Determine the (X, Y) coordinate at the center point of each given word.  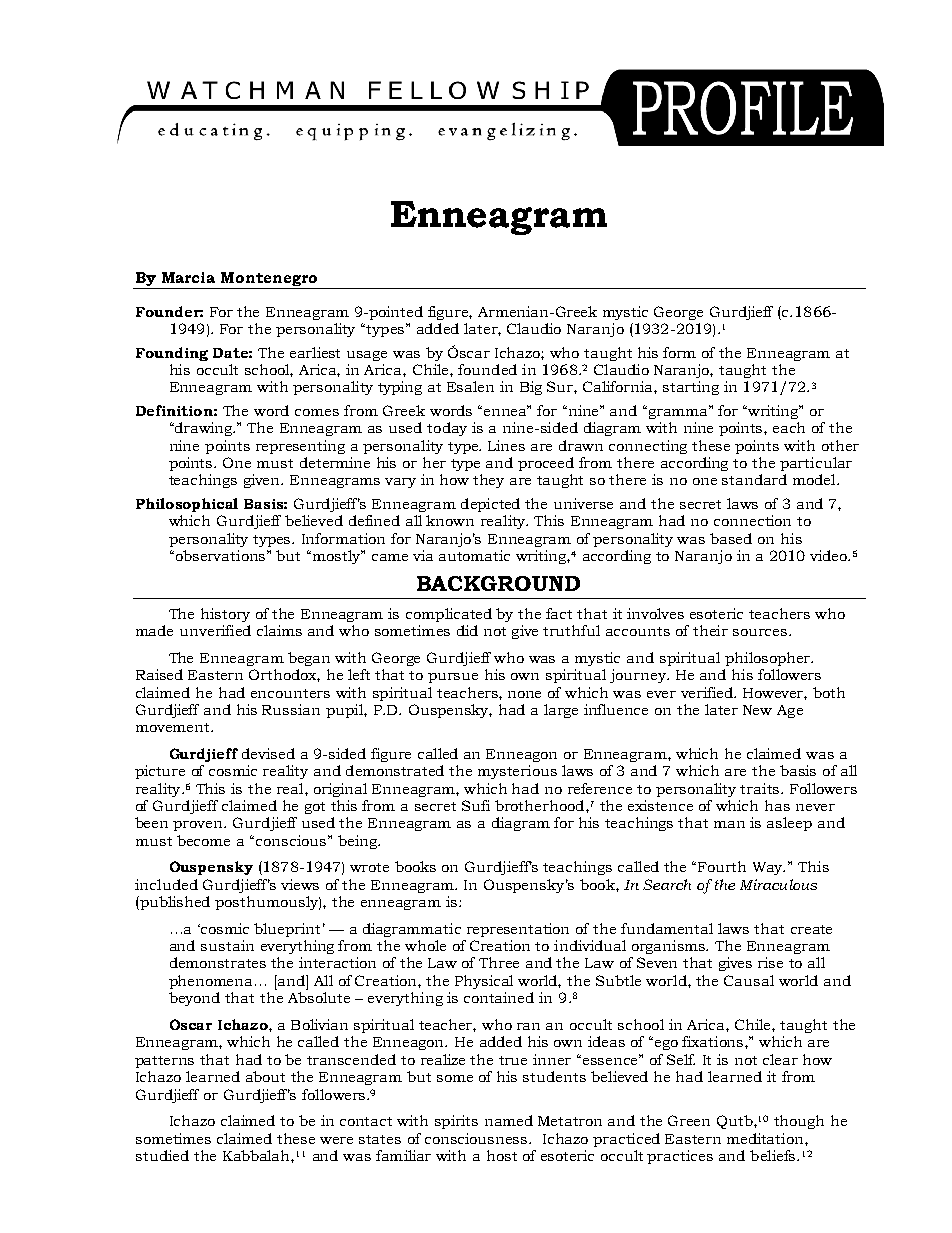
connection (752, 520)
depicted (490, 505)
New (757, 710)
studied (162, 1155)
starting (691, 388)
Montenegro (269, 280)
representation (518, 930)
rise (770, 962)
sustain (227, 945)
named (509, 1120)
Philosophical (187, 505)
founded (487, 369)
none (524, 694)
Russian (291, 709)
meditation (766, 1138)
